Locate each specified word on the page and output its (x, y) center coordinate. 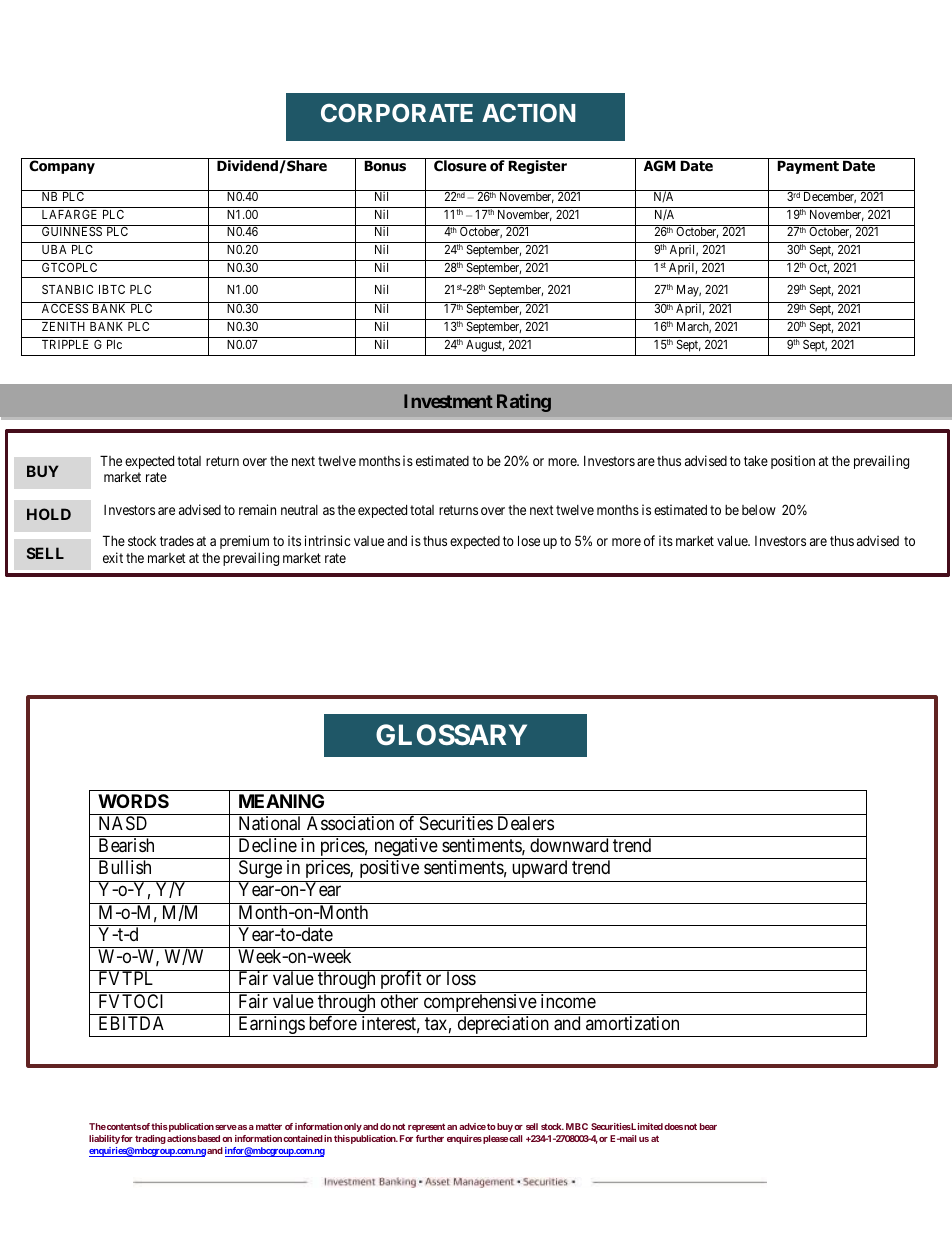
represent (426, 1127)
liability (104, 1139)
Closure (460, 166)
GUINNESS (72, 231)
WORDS (133, 801)
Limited (646, 1126)
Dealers (526, 823)
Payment (808, 167)
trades (177, 541)
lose (529, 540)
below (759, 510)
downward (569, 845)
